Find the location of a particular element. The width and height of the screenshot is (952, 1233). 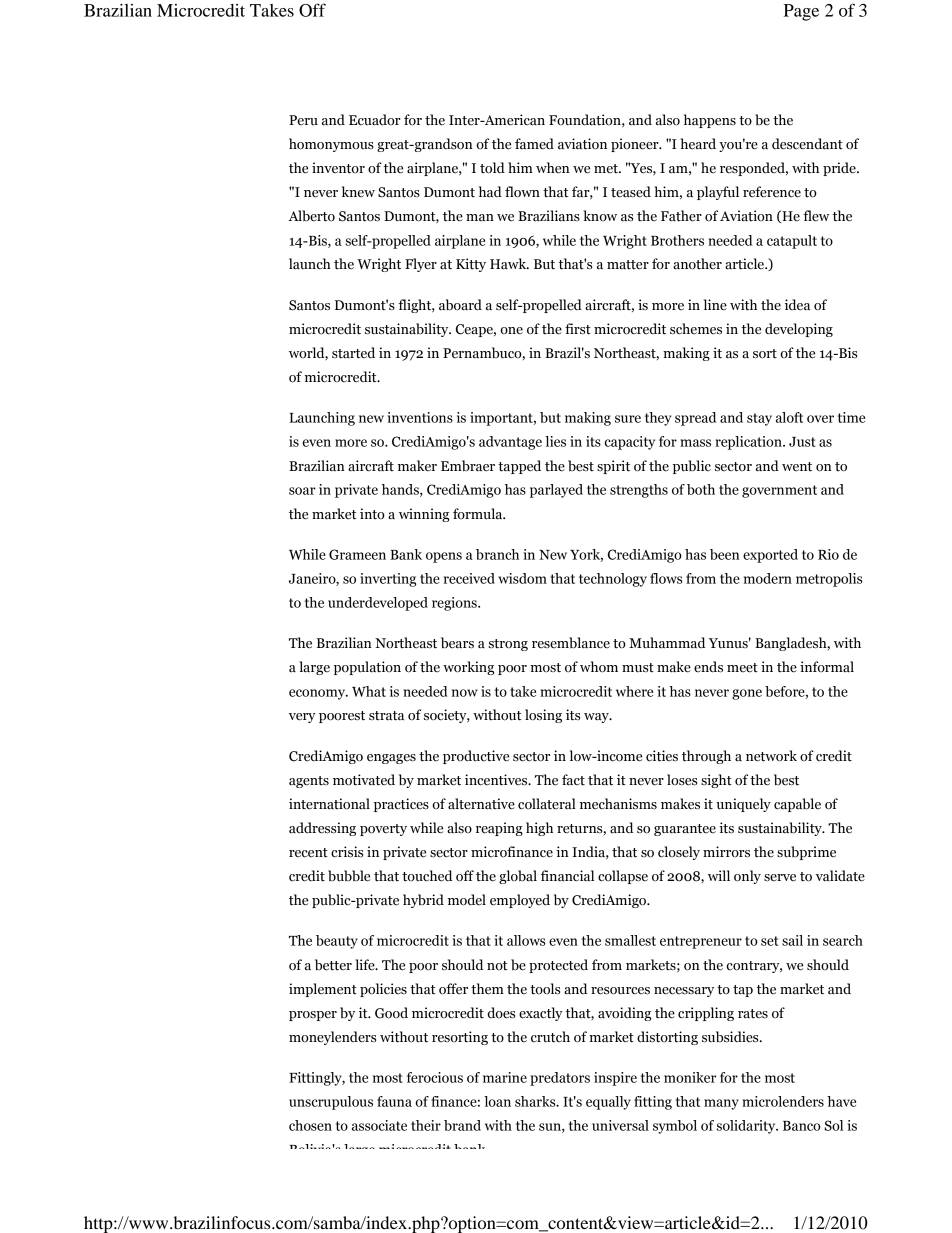

technology is located at coordinates (613, 580).
